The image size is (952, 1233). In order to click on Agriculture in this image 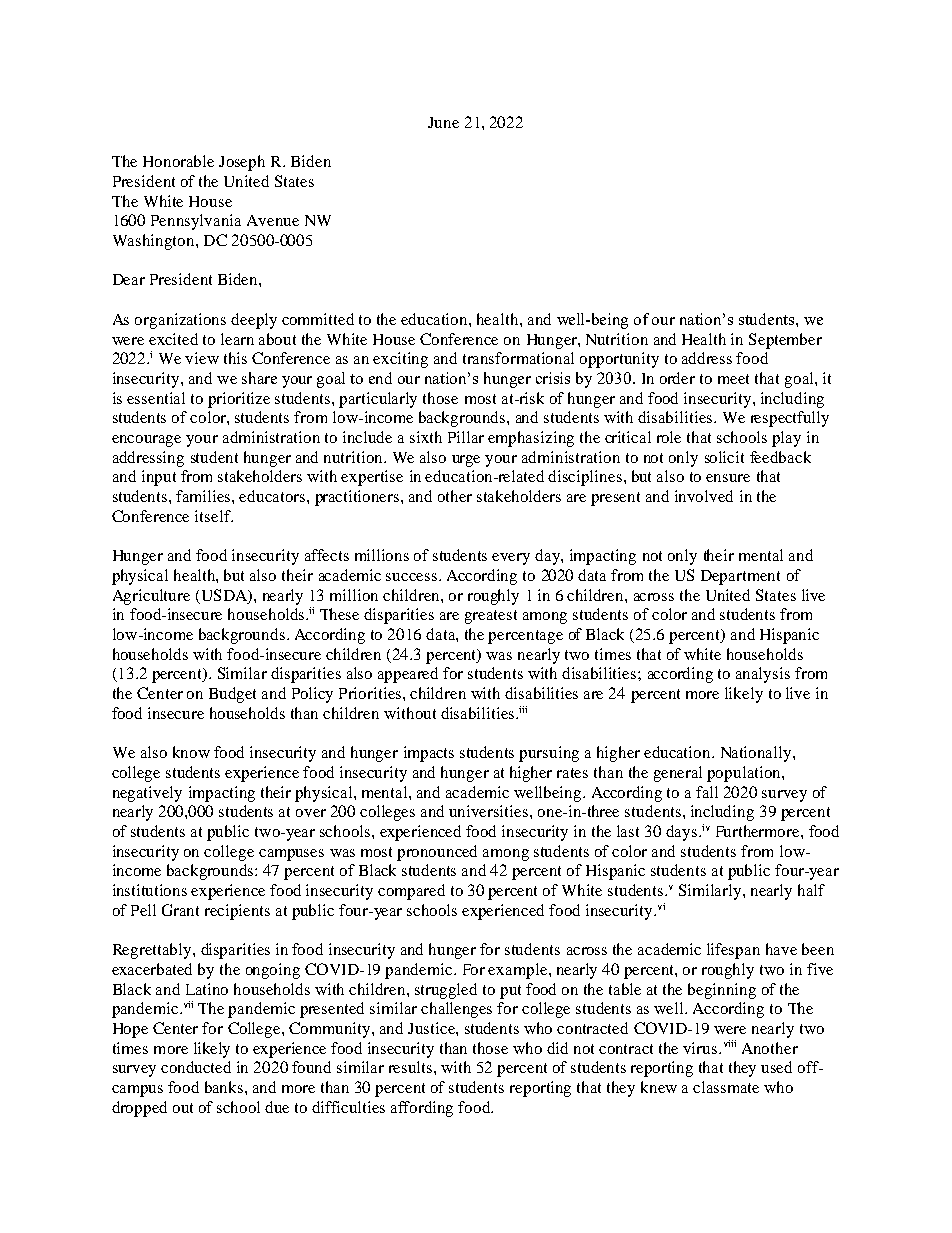, I will do `click(151, 597)`.
